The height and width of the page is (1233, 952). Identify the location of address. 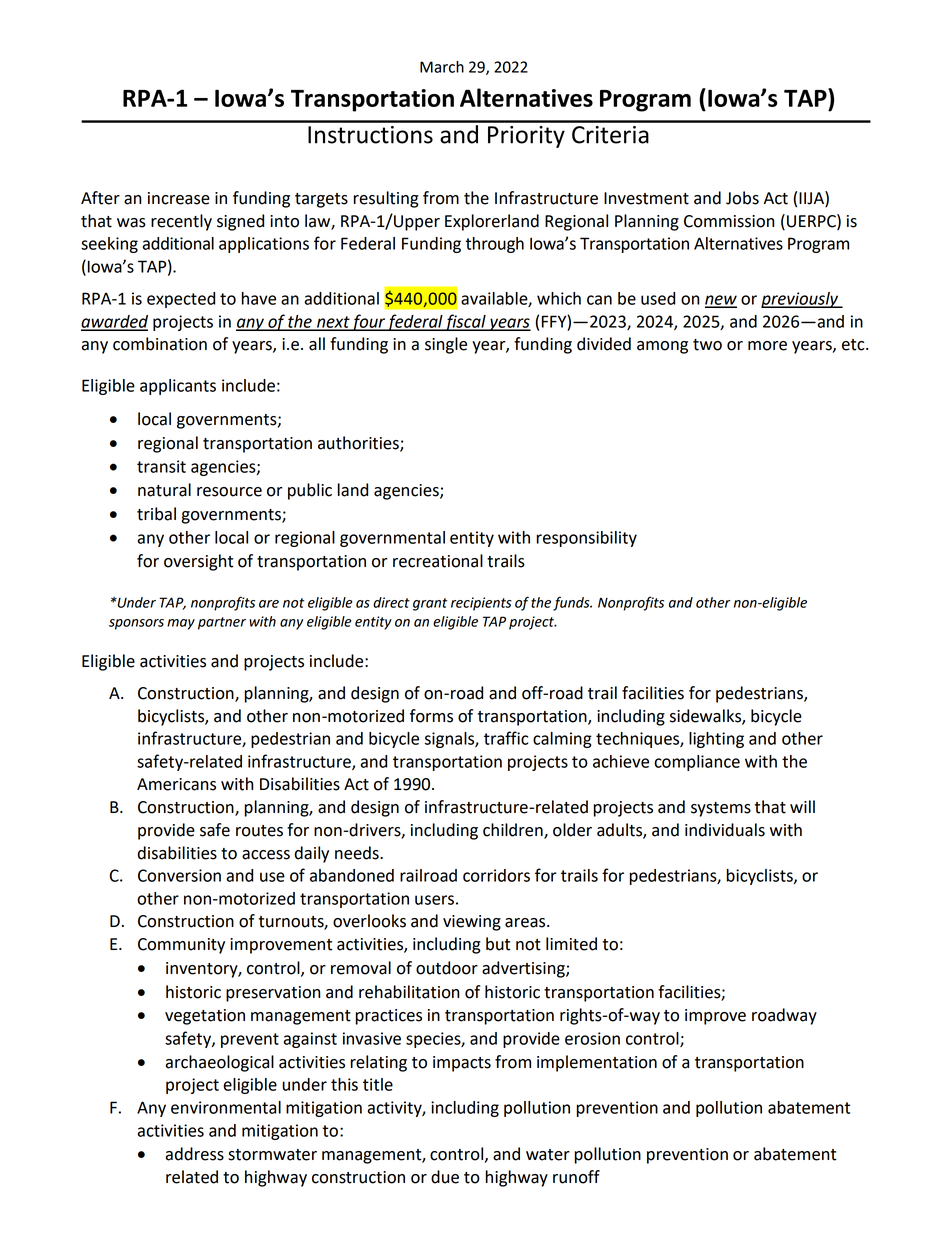
(194, 1154).
